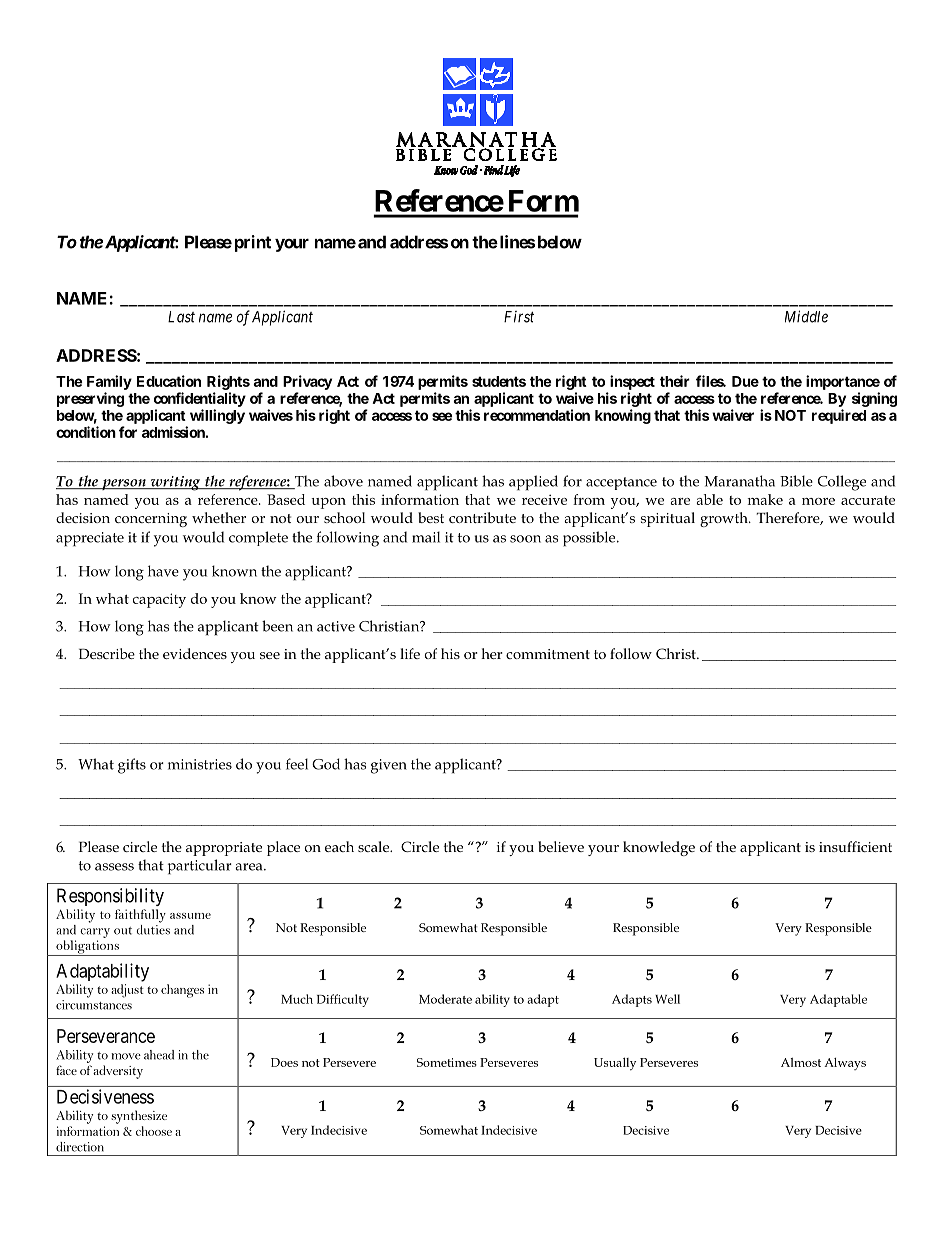 This page has width=952, height=1233. What do you see at coordinates (725, 519) in the page?
I see `growth` at bounding box center [725, 519].
